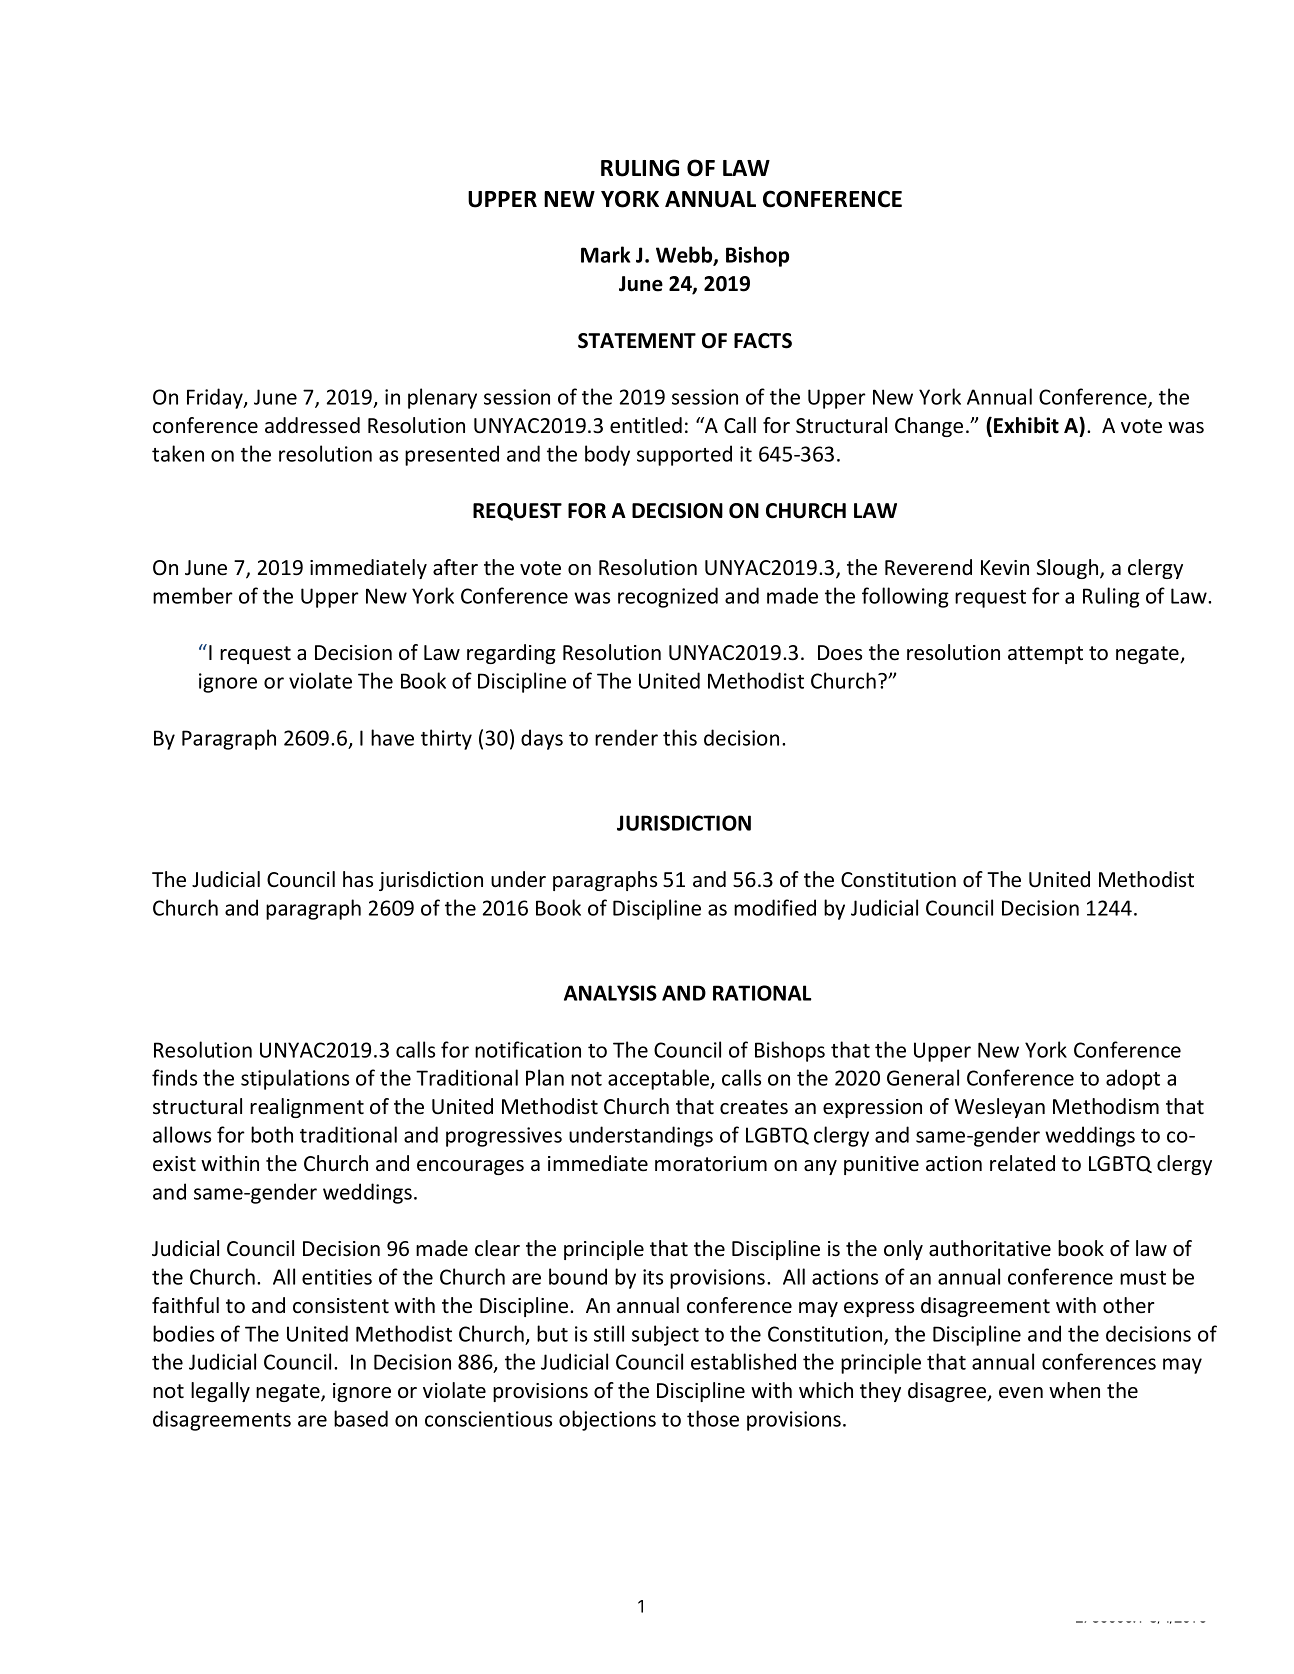 Image resolution: width=1294 pixels, height=1674 pixels. What do you see at coordinates (668, 597) in the document?
I see `recognized` at bounding box center [668, 597].
